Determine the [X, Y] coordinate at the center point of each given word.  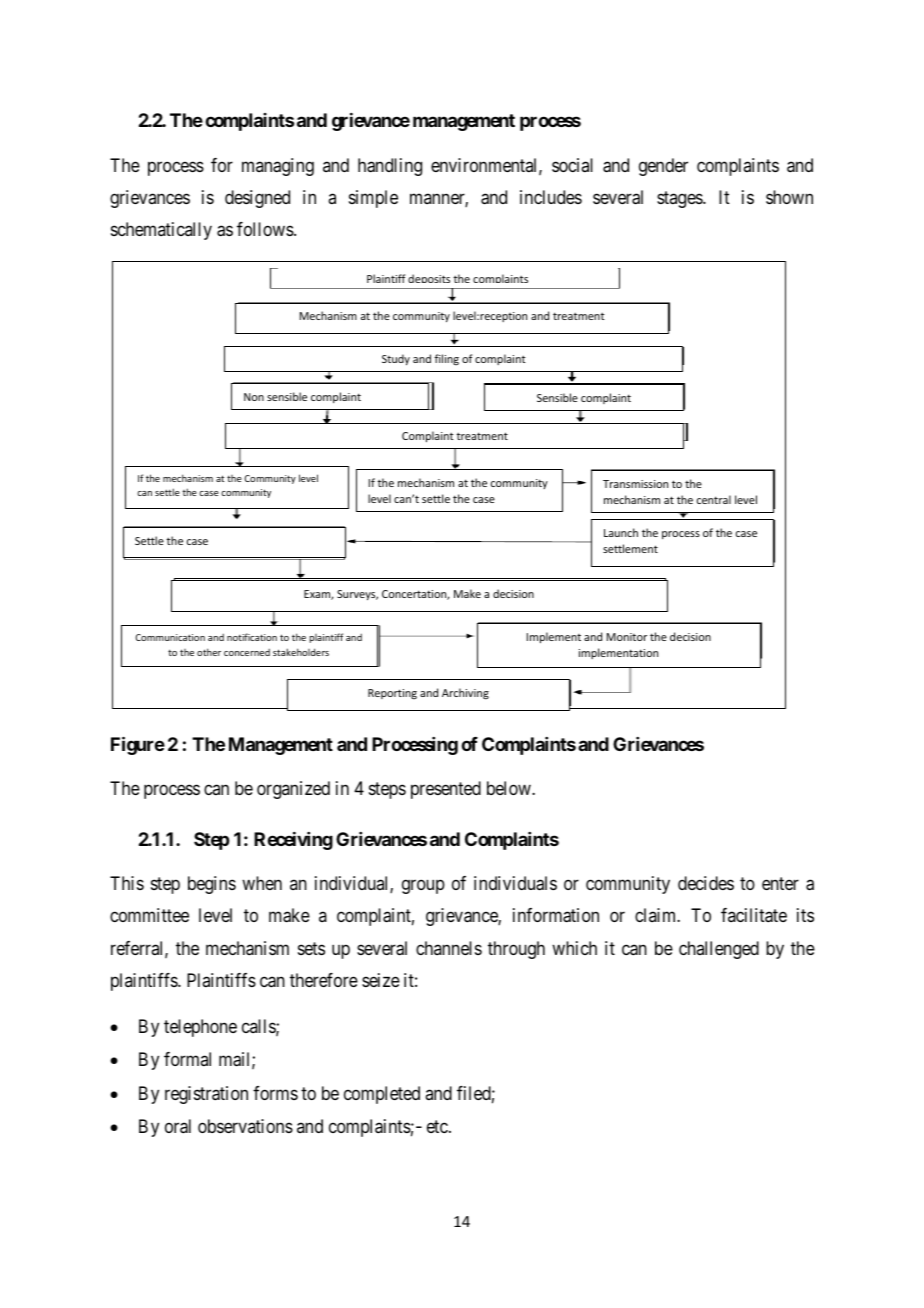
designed [257, 199]
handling [390, 167]
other [209, 652]
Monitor [627, 637]
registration [206, 1095]
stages [680, 199]
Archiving [465, 694]
